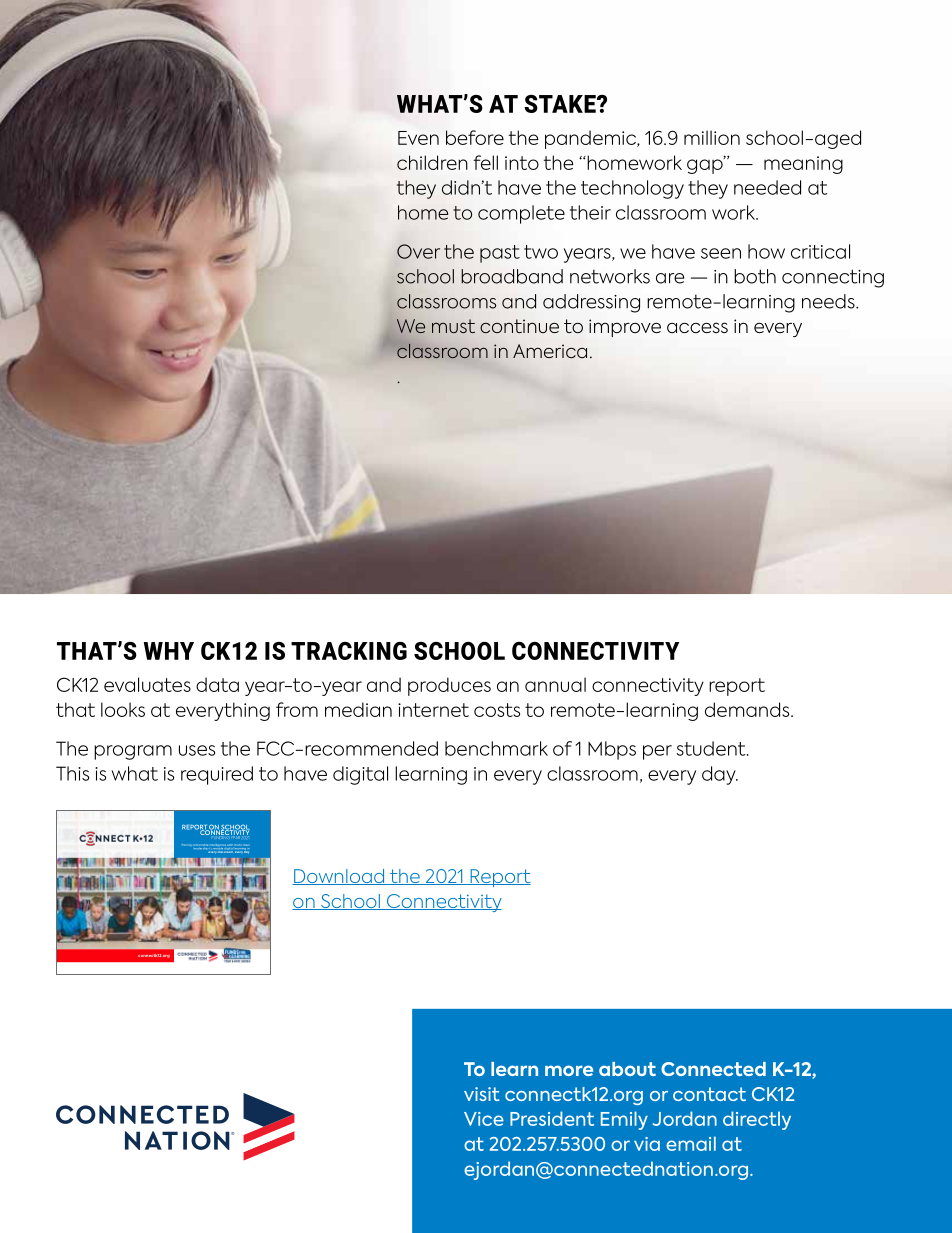 The width and height of the screenshot is (952, 1233). I want to click on visit, so click(482, 1094).
